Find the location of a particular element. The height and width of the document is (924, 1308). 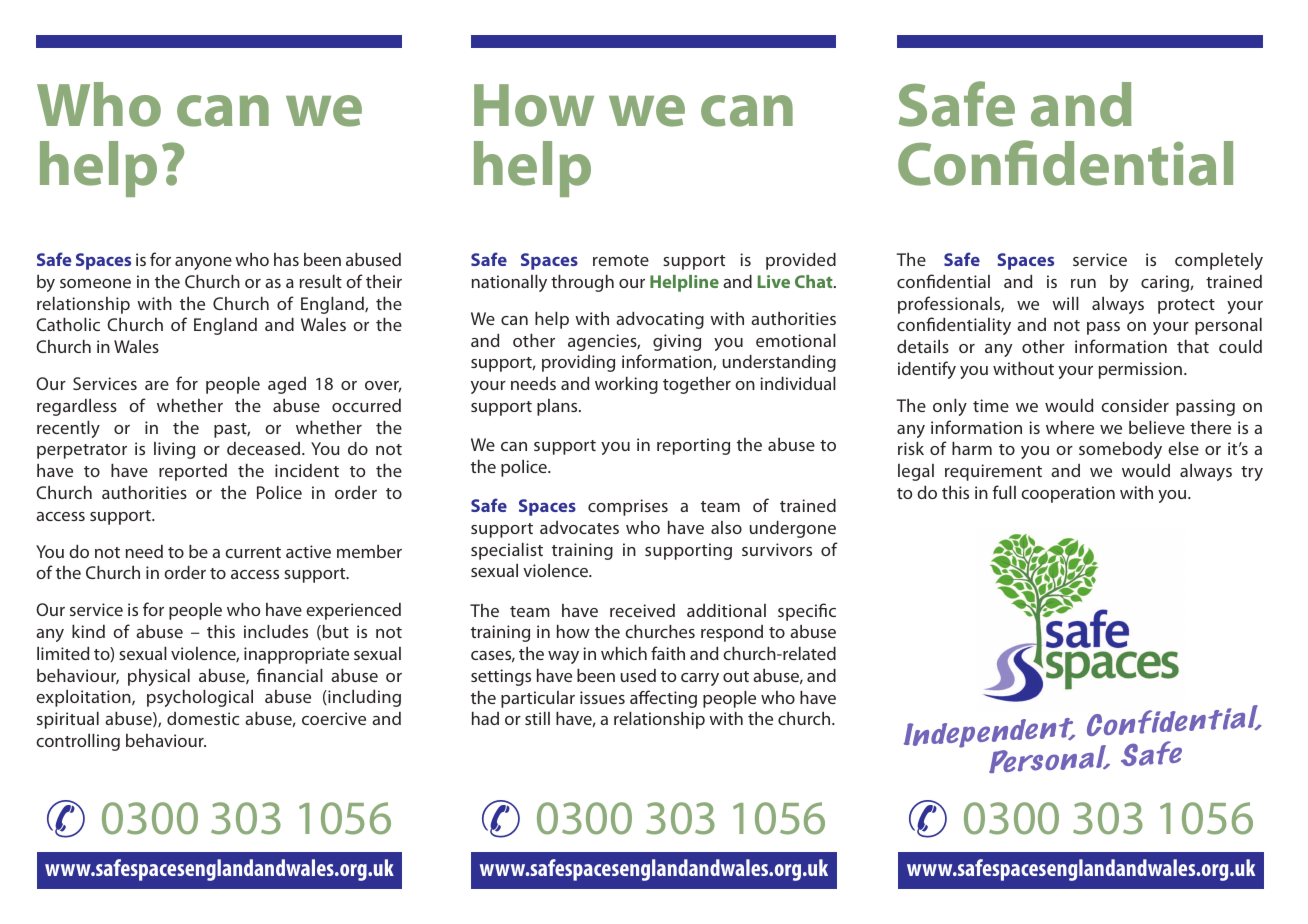

carry is located at coordinates (700, 679).
